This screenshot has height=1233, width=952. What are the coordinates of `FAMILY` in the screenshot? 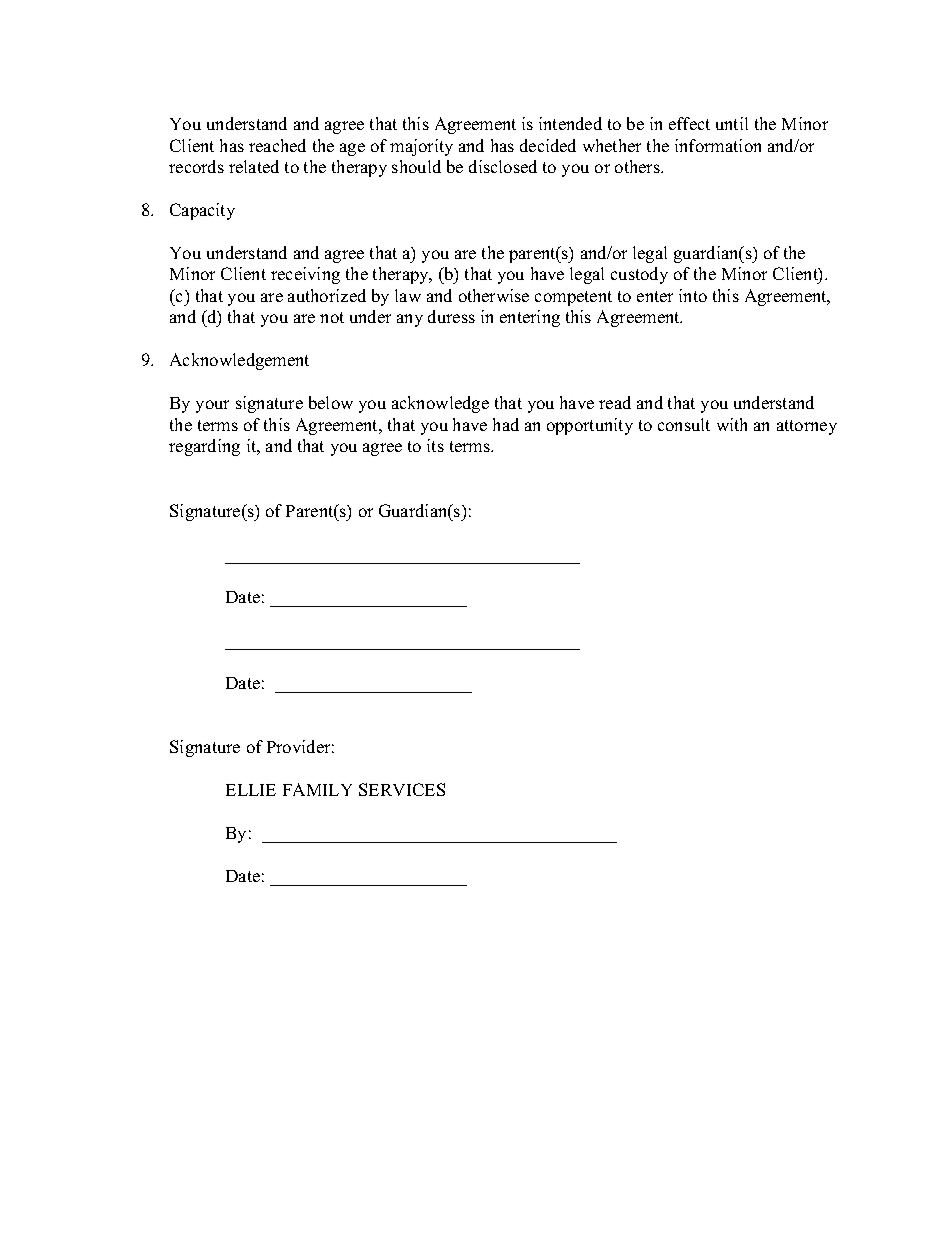 It's located at (317, 789).
